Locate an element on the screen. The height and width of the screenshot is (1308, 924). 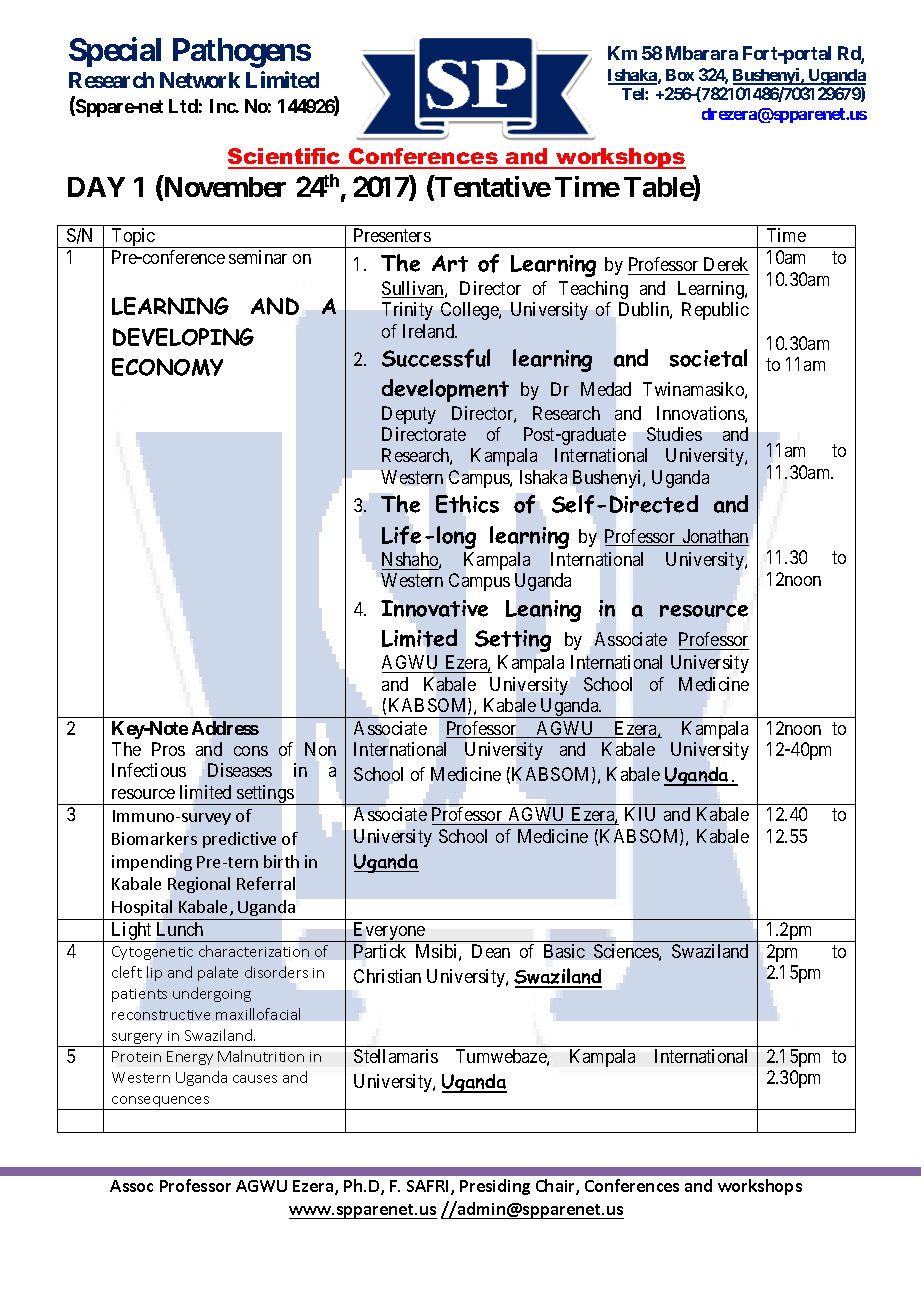
Innovative is located at coordinates (434, 608).
